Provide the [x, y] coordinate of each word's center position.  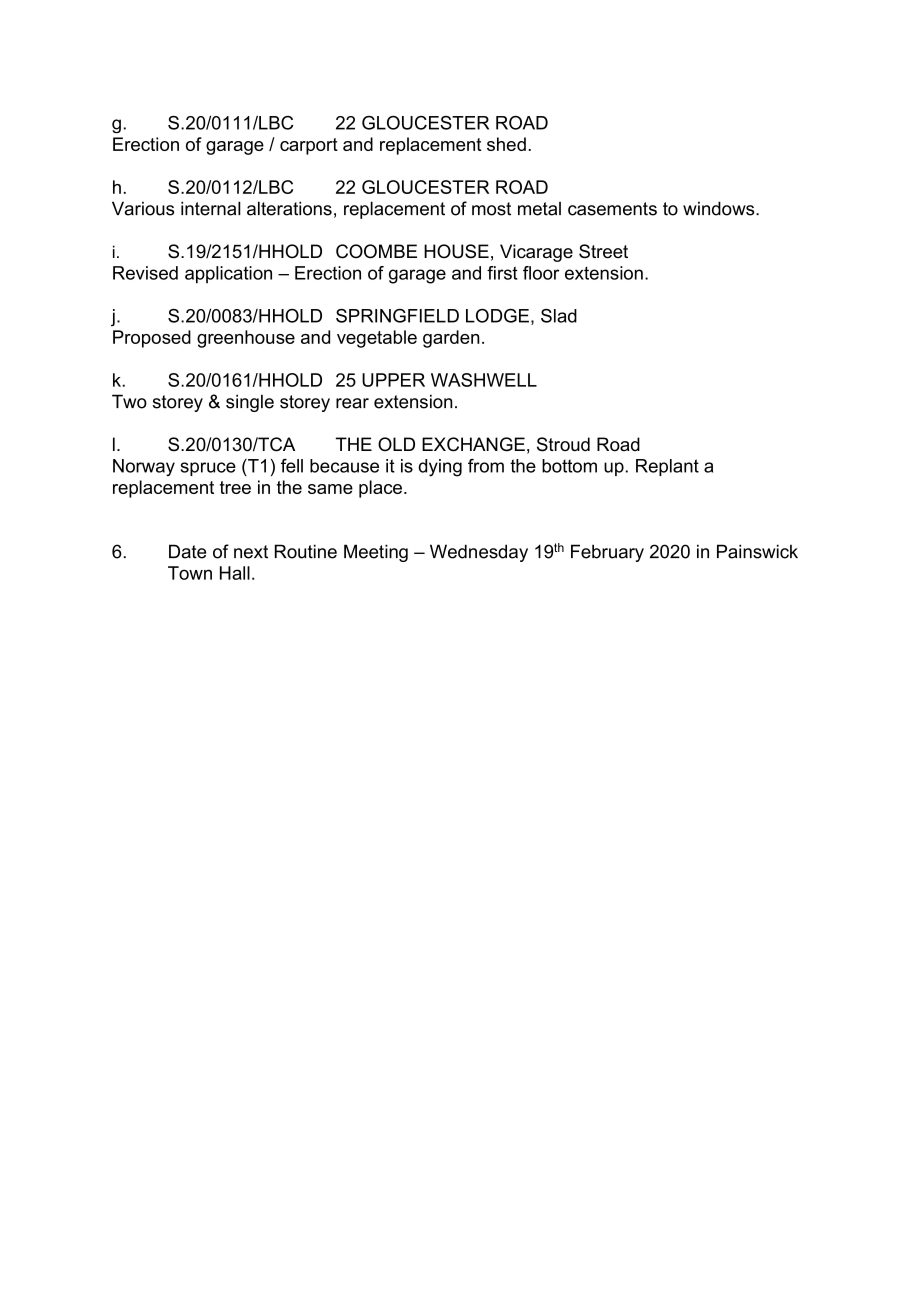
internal [211, 208]
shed [506, 144]
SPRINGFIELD [397, 316]
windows [720, 208]
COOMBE [376, 251]
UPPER [393, 380]
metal [539, 209]
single [250, 403]
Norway [144, 467]
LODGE [497, 316]
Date [187, 551]
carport [309, 146]
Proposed [152, 339]
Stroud [563, 444]
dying [440, 468]
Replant [667, 467]
